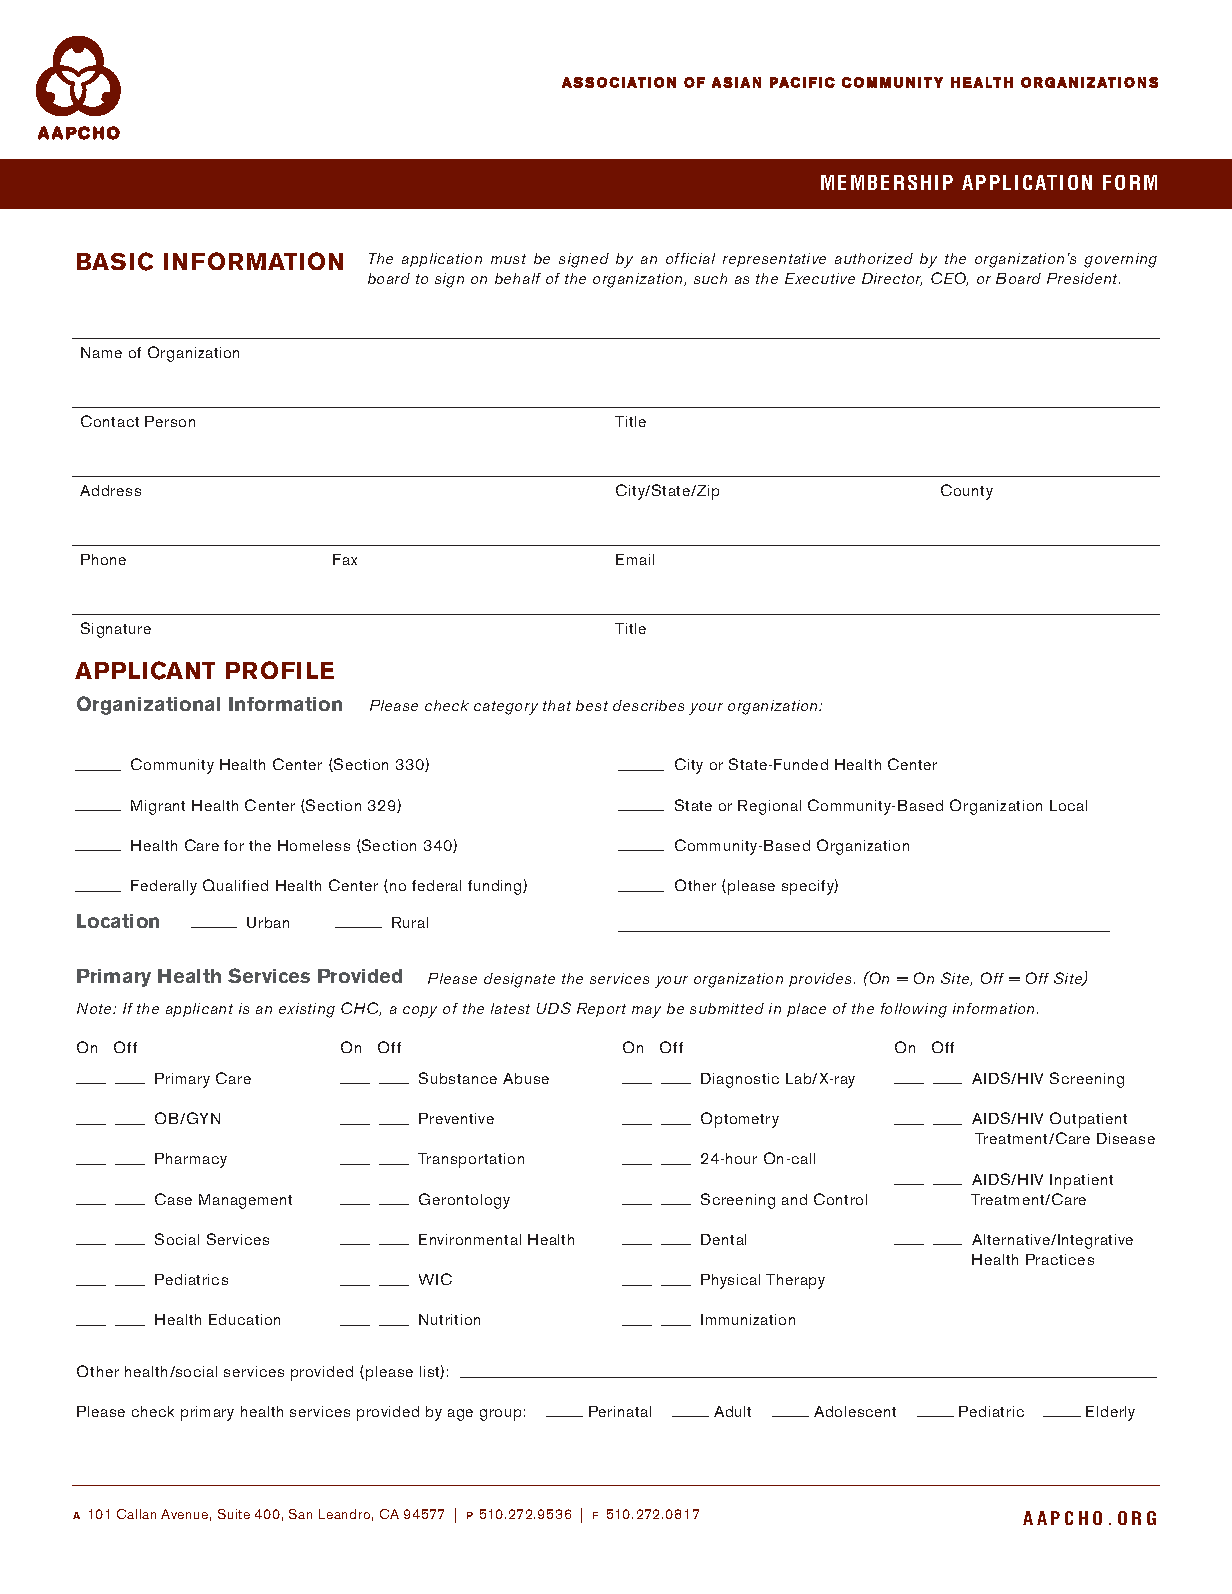  What do you see at coordinates (115, 261) in the document?
I see `BASIC` at bounding box center [115, 261].
